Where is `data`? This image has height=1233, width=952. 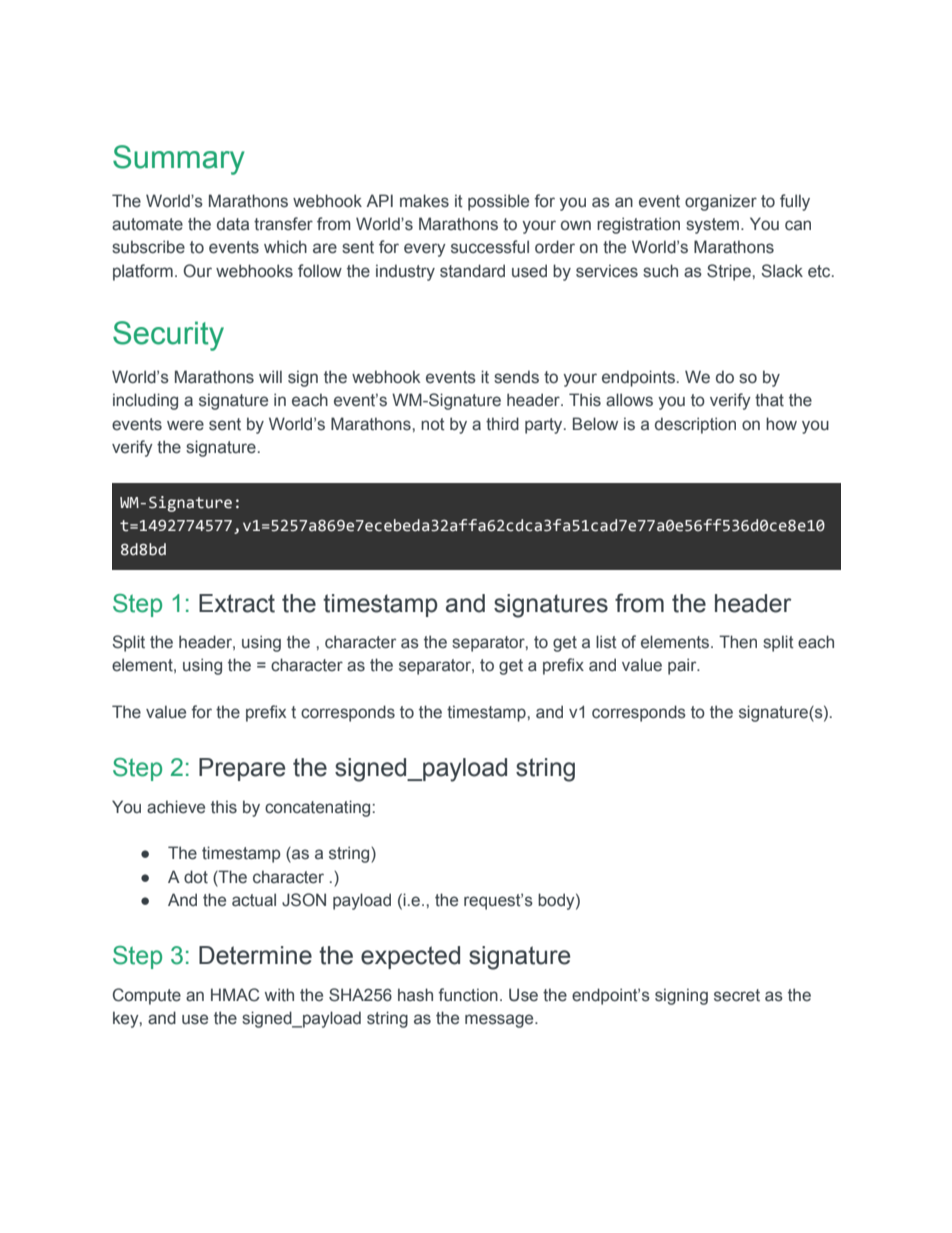
data is located at coordinates (233, 224).
